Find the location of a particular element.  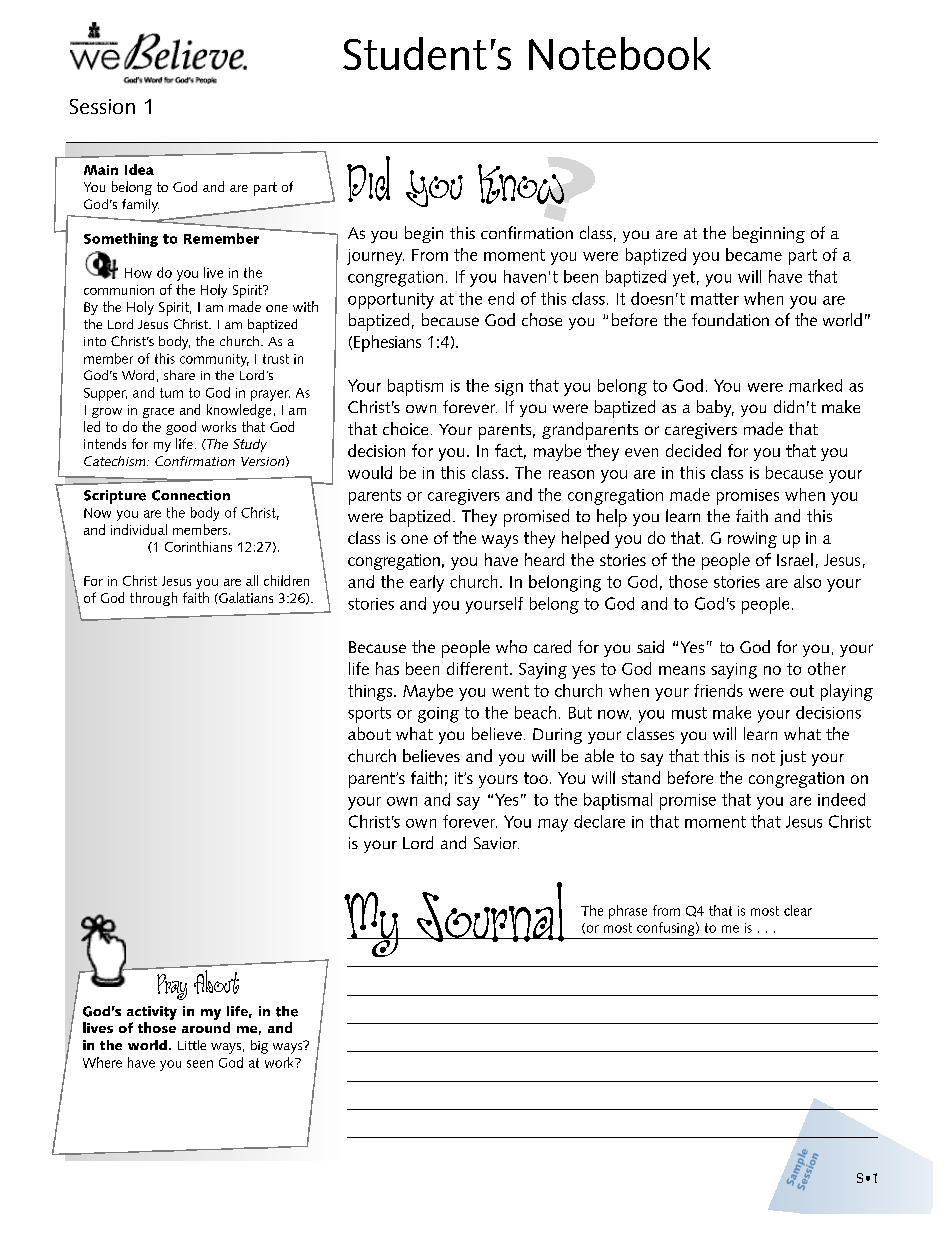

early is located at coordinates (427, 583).
